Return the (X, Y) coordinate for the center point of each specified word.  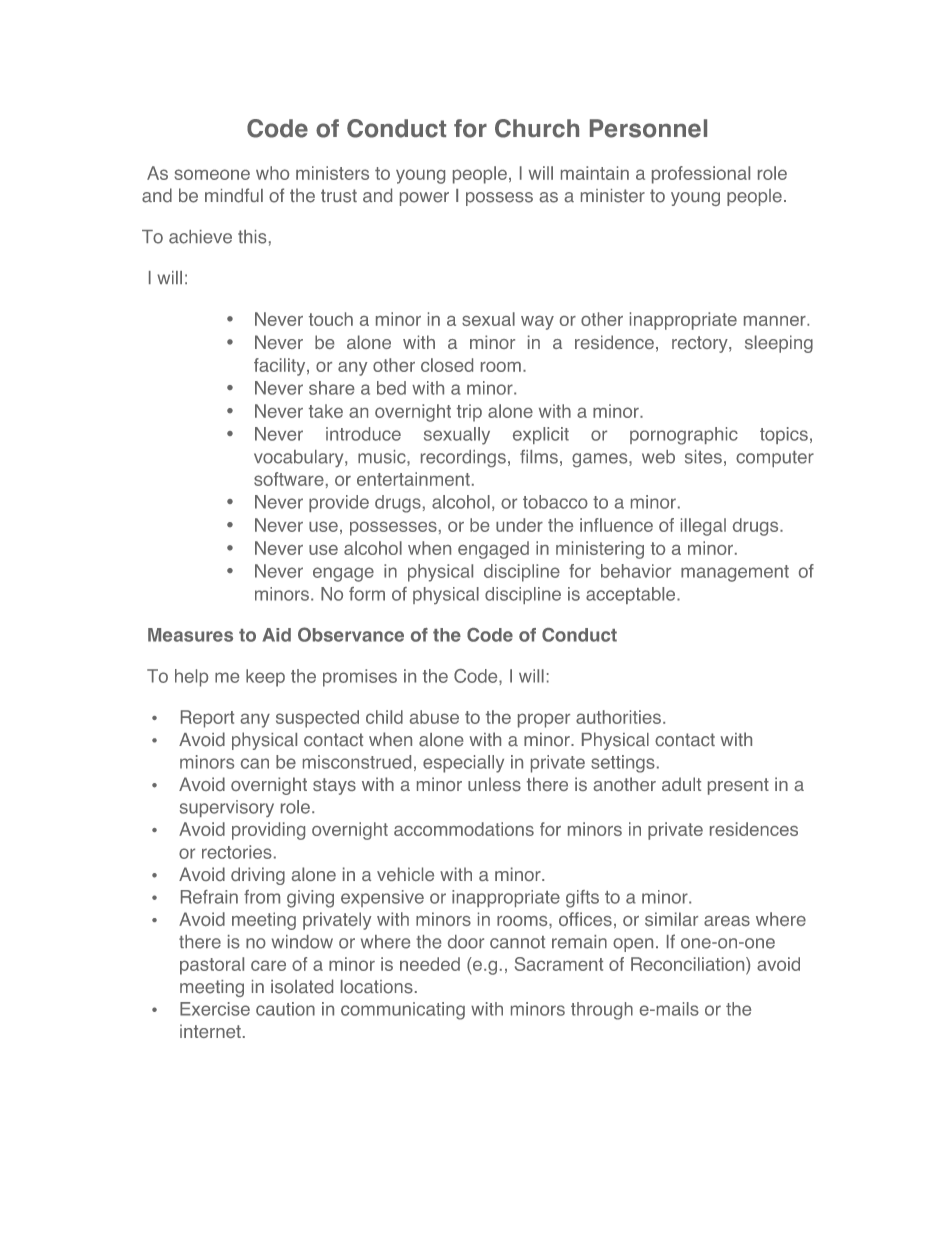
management (735, 573)
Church (537, 128)
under (519, 525)
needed (430, 964)
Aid (277, 635)
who (272, 173)
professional (701, 175)
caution (285, 1009)
